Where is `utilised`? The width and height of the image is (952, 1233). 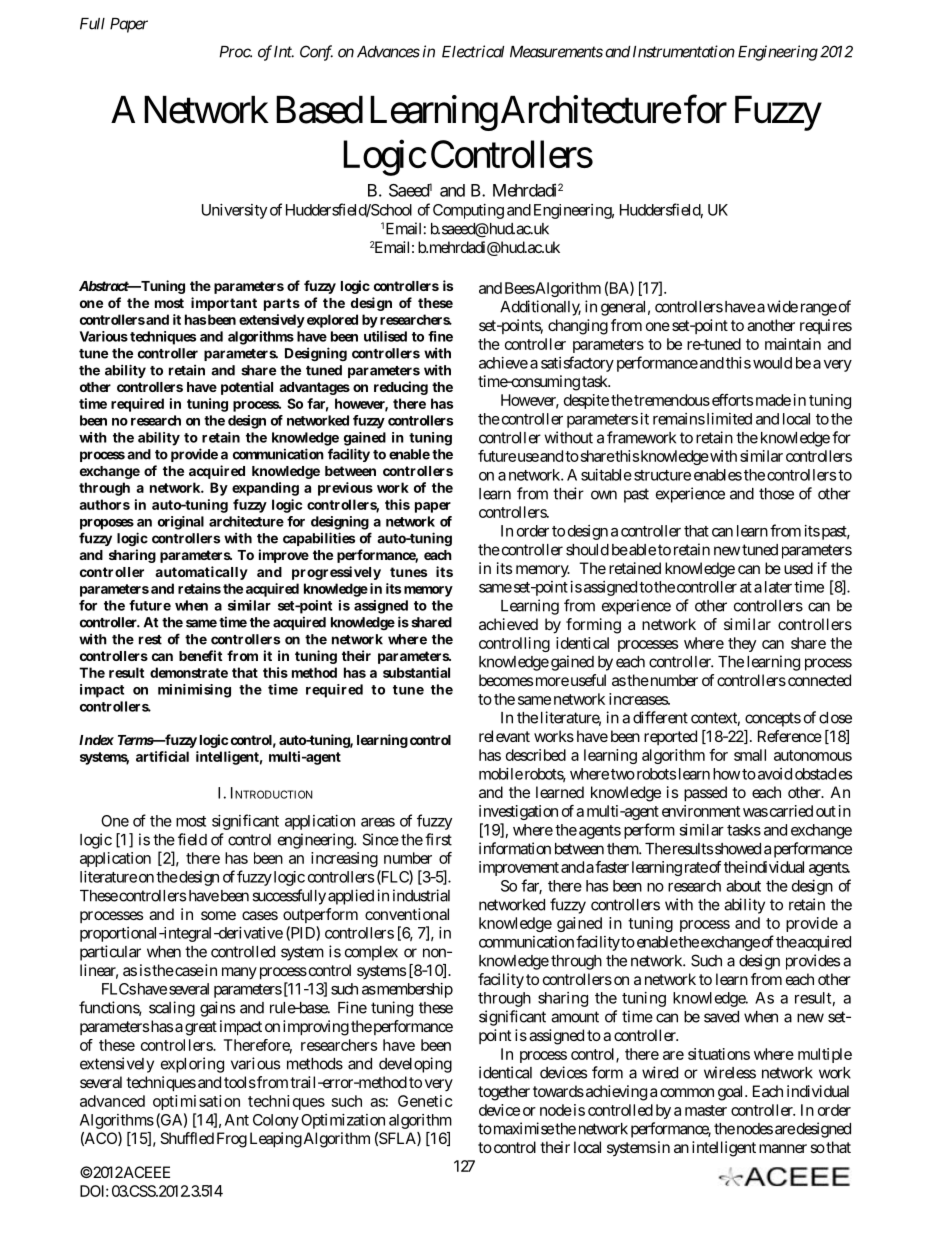
utilised is located at coordinates (385, 336).
